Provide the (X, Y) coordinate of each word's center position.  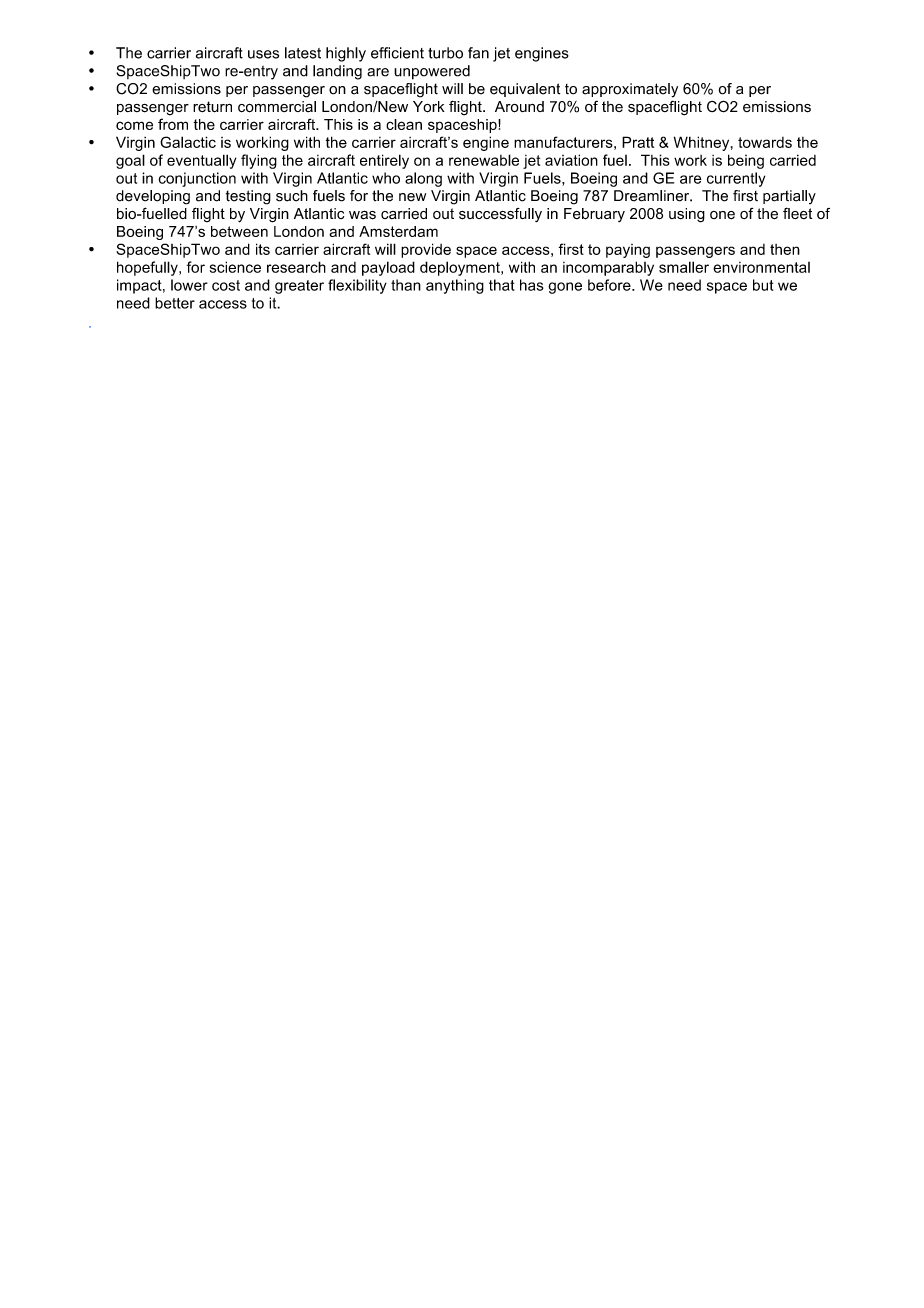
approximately (630, 90)
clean (404, 124)
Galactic (188, 142)
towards (765, 142)
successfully (500, 215)
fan (478, 53)
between (239, 231)
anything (455, 286)
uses (263, 54)
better (175, 303)
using (687, 215)
